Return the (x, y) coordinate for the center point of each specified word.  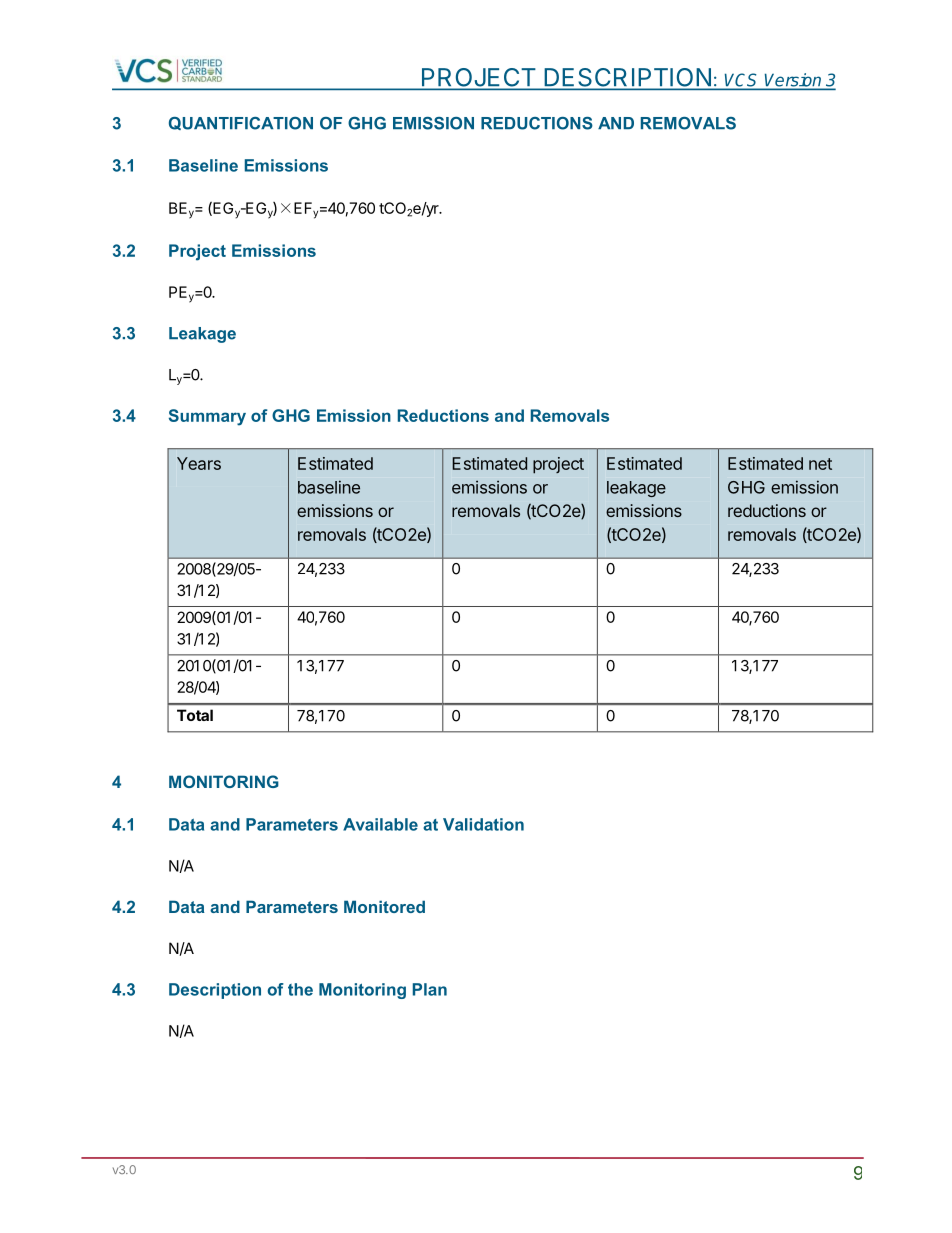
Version (793, 81)
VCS (742, 81)
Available (380, 824)
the (300, 989)
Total (195, 715)
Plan (430, 989)
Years (199, 463)
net (820, 464)
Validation (483, 824)
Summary (207, 417)
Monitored (384, 906)
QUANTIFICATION (241, 123)
